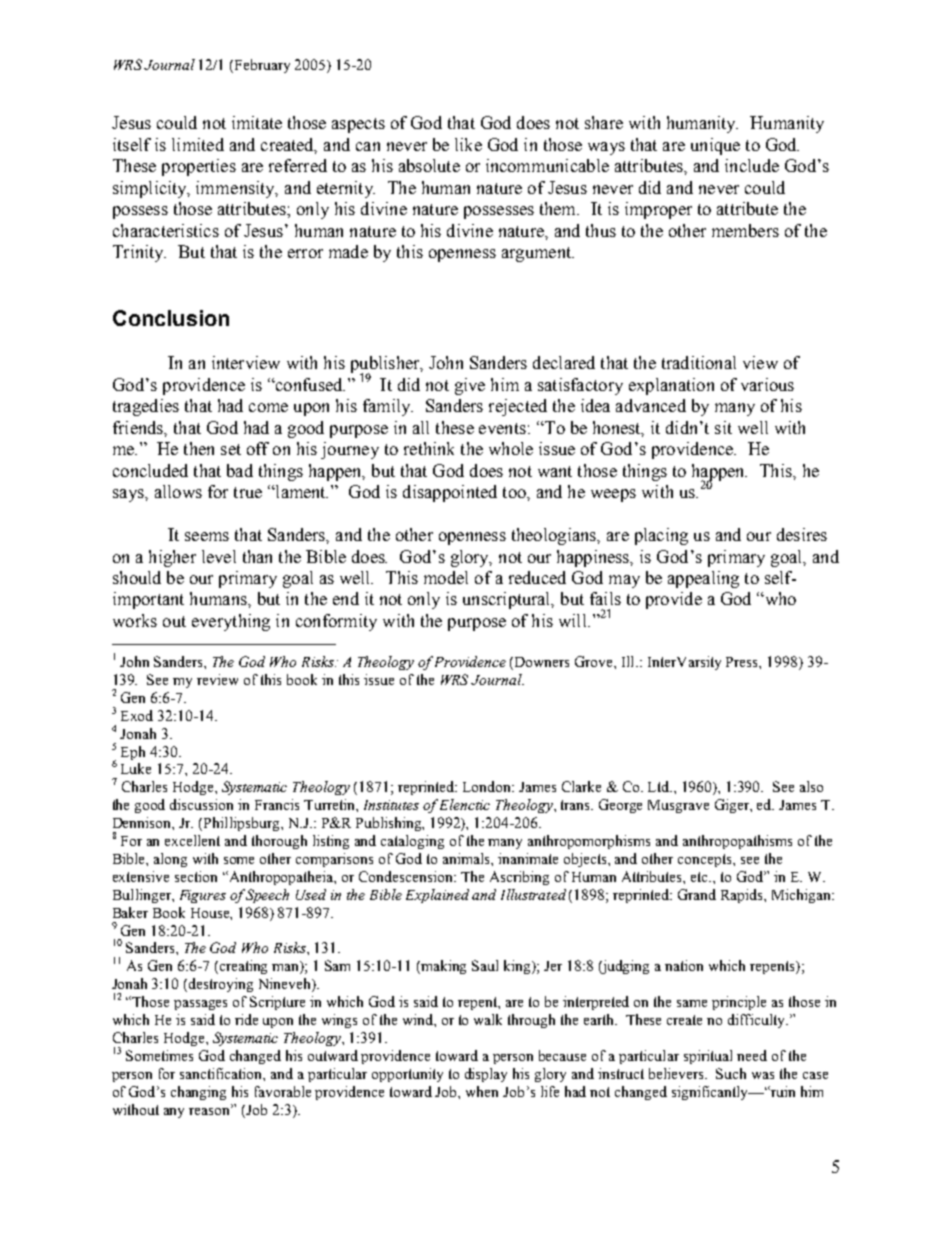  What do you see at coordinates (715, 146) in the screenshot?
I see `unique` at bounding box center [715, 146].
